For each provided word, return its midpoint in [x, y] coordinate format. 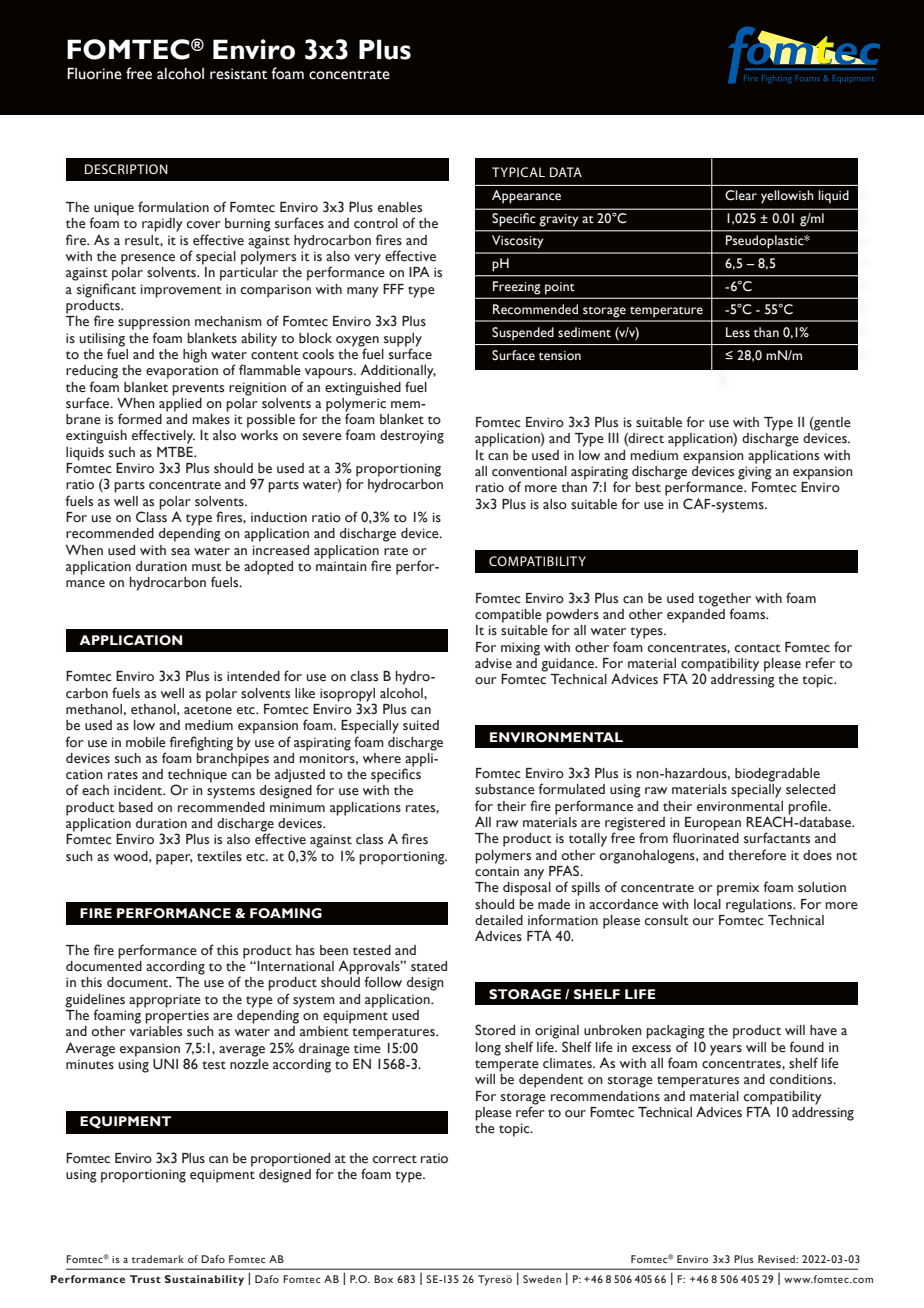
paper [174, 859]
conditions [802, 1079]
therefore [757, 855]
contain [497, 871]
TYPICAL [518, 172]
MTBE [176, 452]
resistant [238, 74]
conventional [529, 471]
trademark [158, 1259]
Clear [741, 195]
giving [755, 473]
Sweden [542, 1279]
